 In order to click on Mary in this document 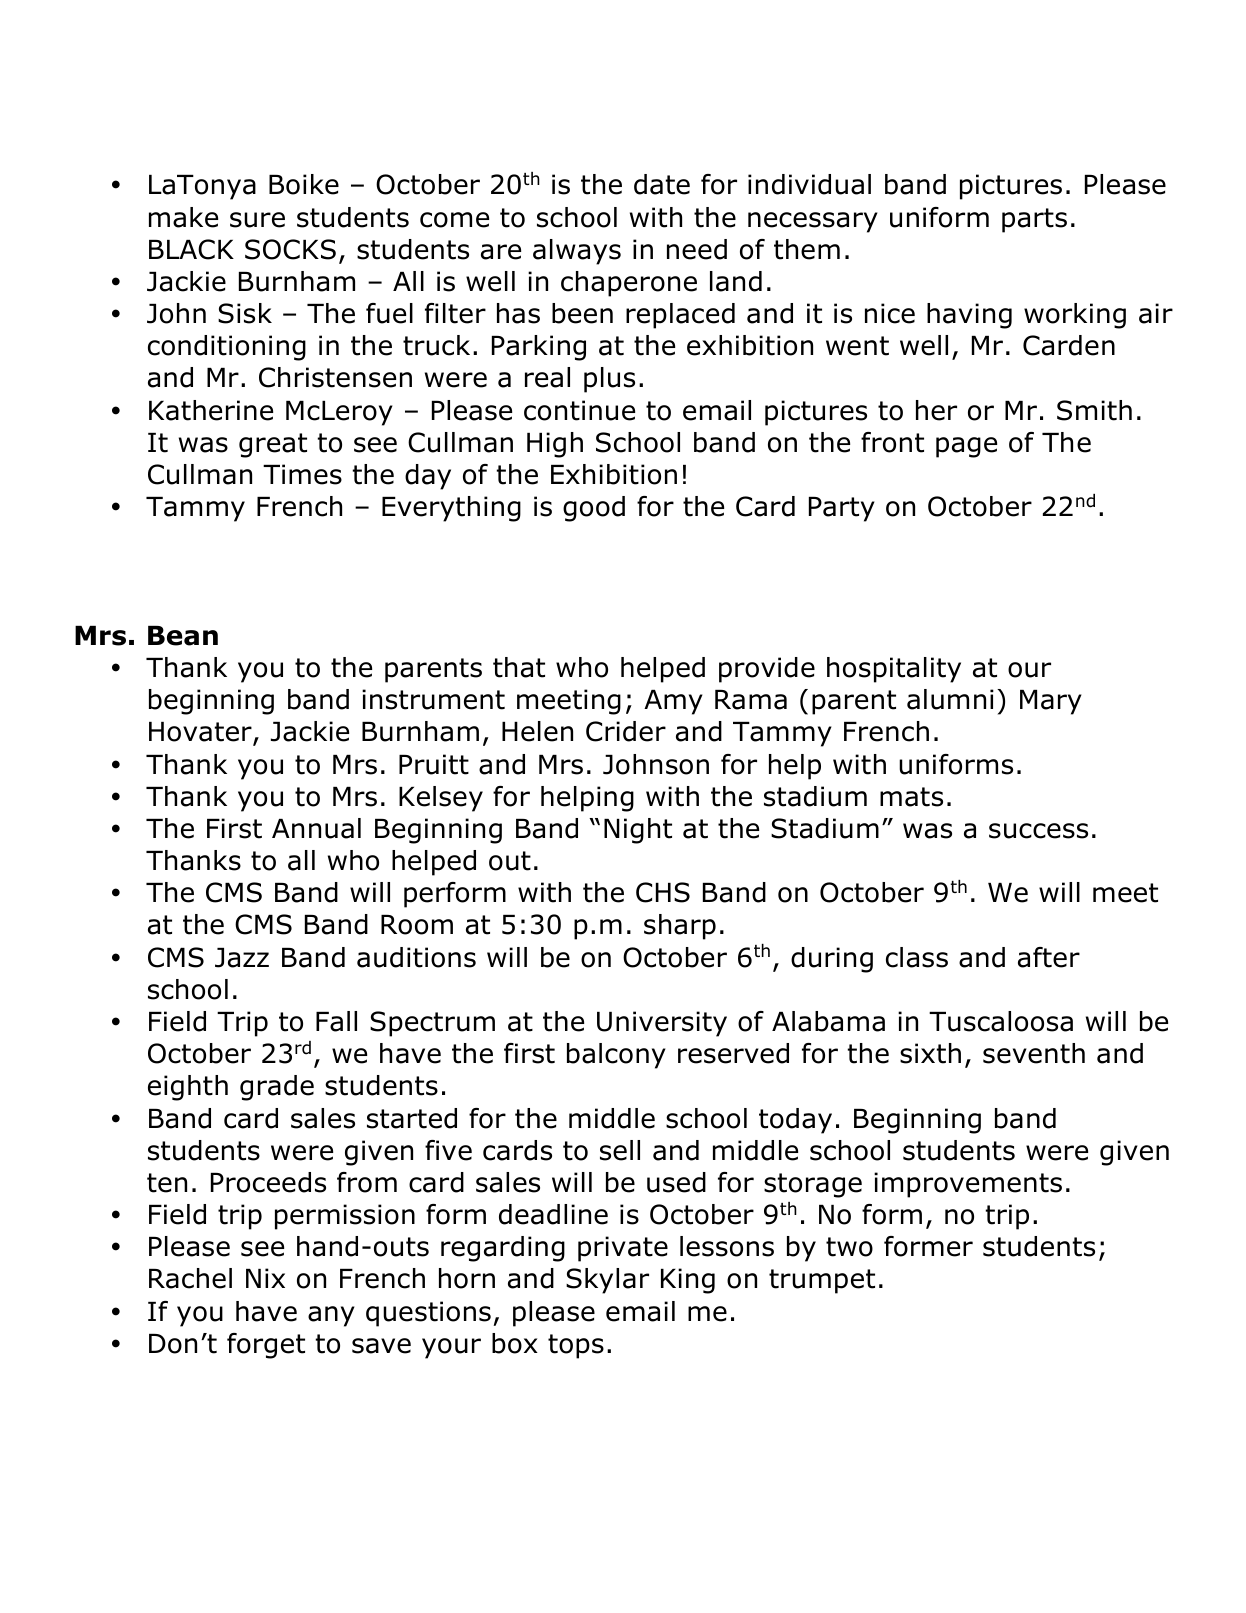, I will do `click(1051, 702)`.
